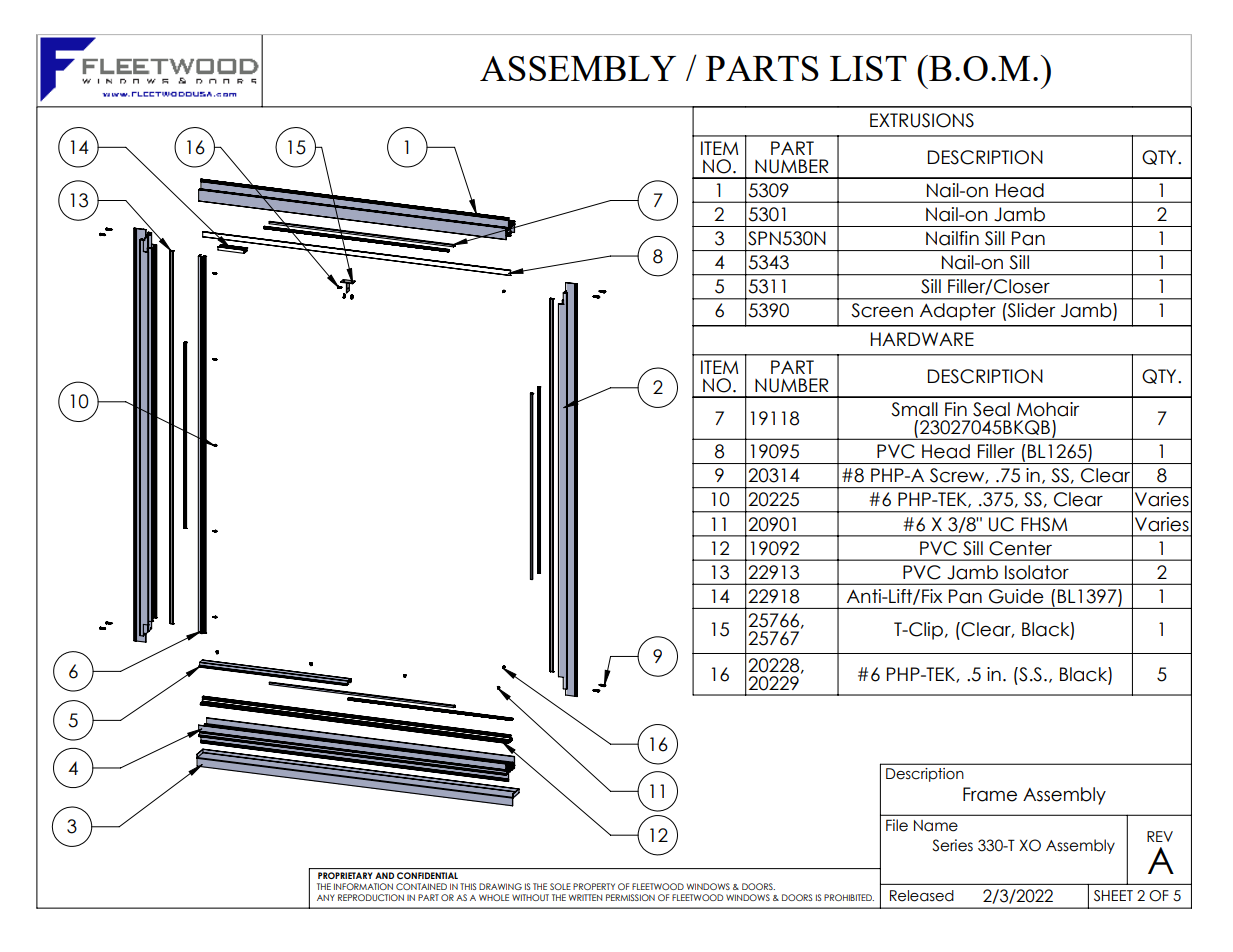 Image resolution: width=1233 pixels, height=952 pixels. I want to click on LIST, so click(868, 68).
